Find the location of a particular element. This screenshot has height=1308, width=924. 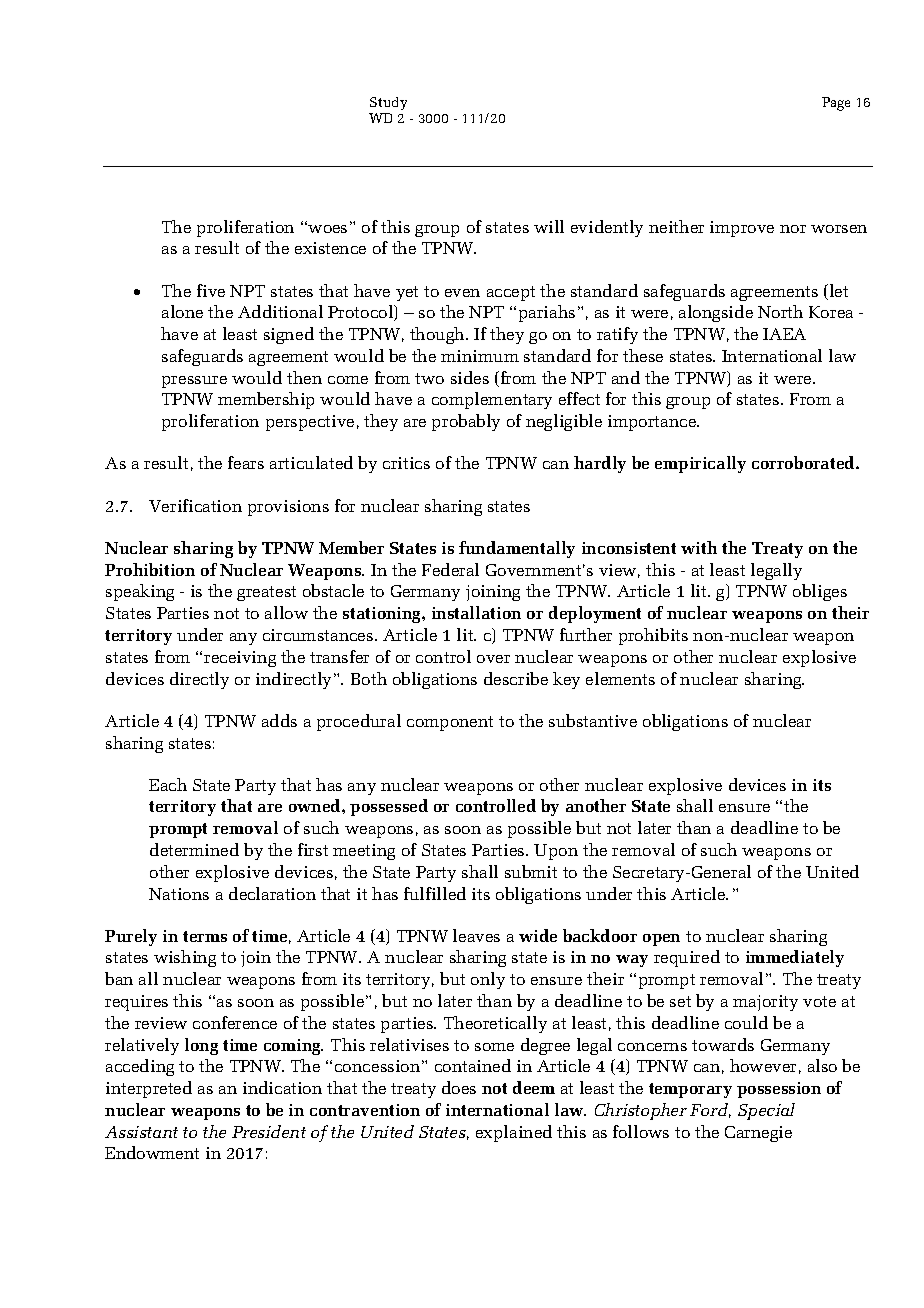

Study is located at coordinates (388, 103).
